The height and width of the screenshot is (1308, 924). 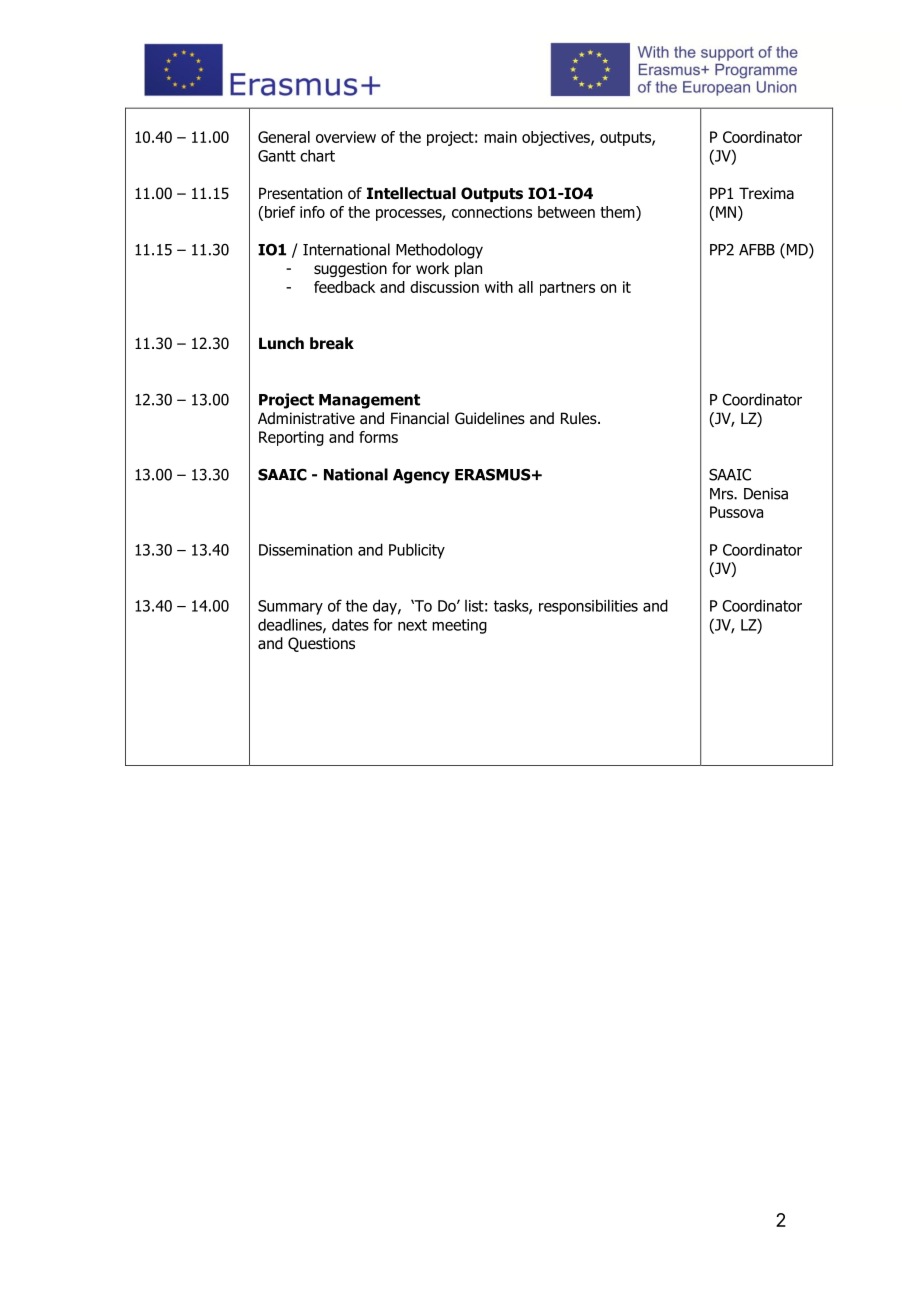 What do you see at coordinates (317, 155) in the screenshot?
I see `chart` at bounding box center [317, 155].
